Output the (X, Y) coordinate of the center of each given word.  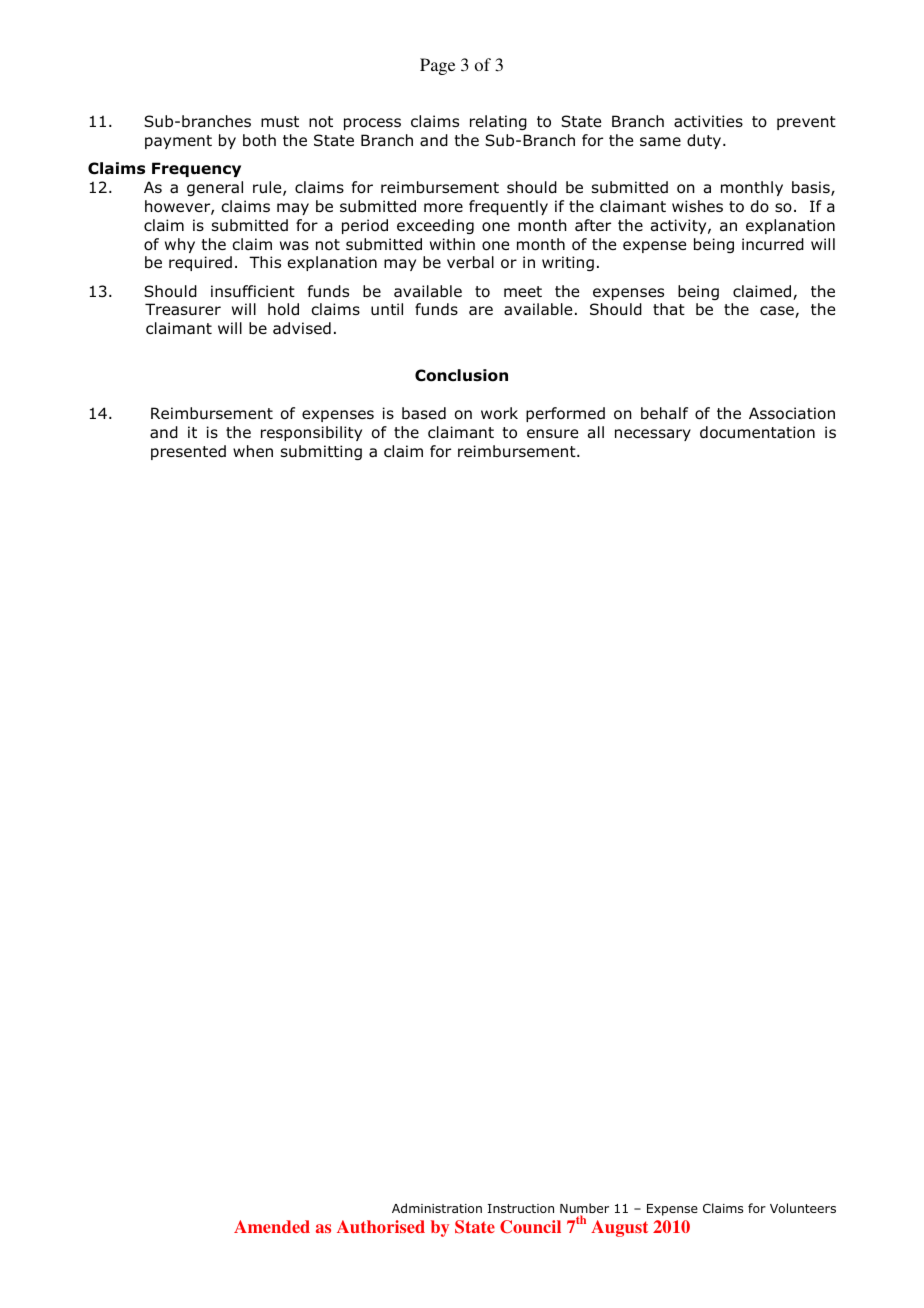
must (280, 122)
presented (188, 452)
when (253, 451)
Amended (272, 1226)
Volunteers (803, 1208)
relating (498, 122)
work (499, 413)
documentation (757, 432)
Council (530, 1227)
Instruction (521, 1208)
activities (708, 121)
